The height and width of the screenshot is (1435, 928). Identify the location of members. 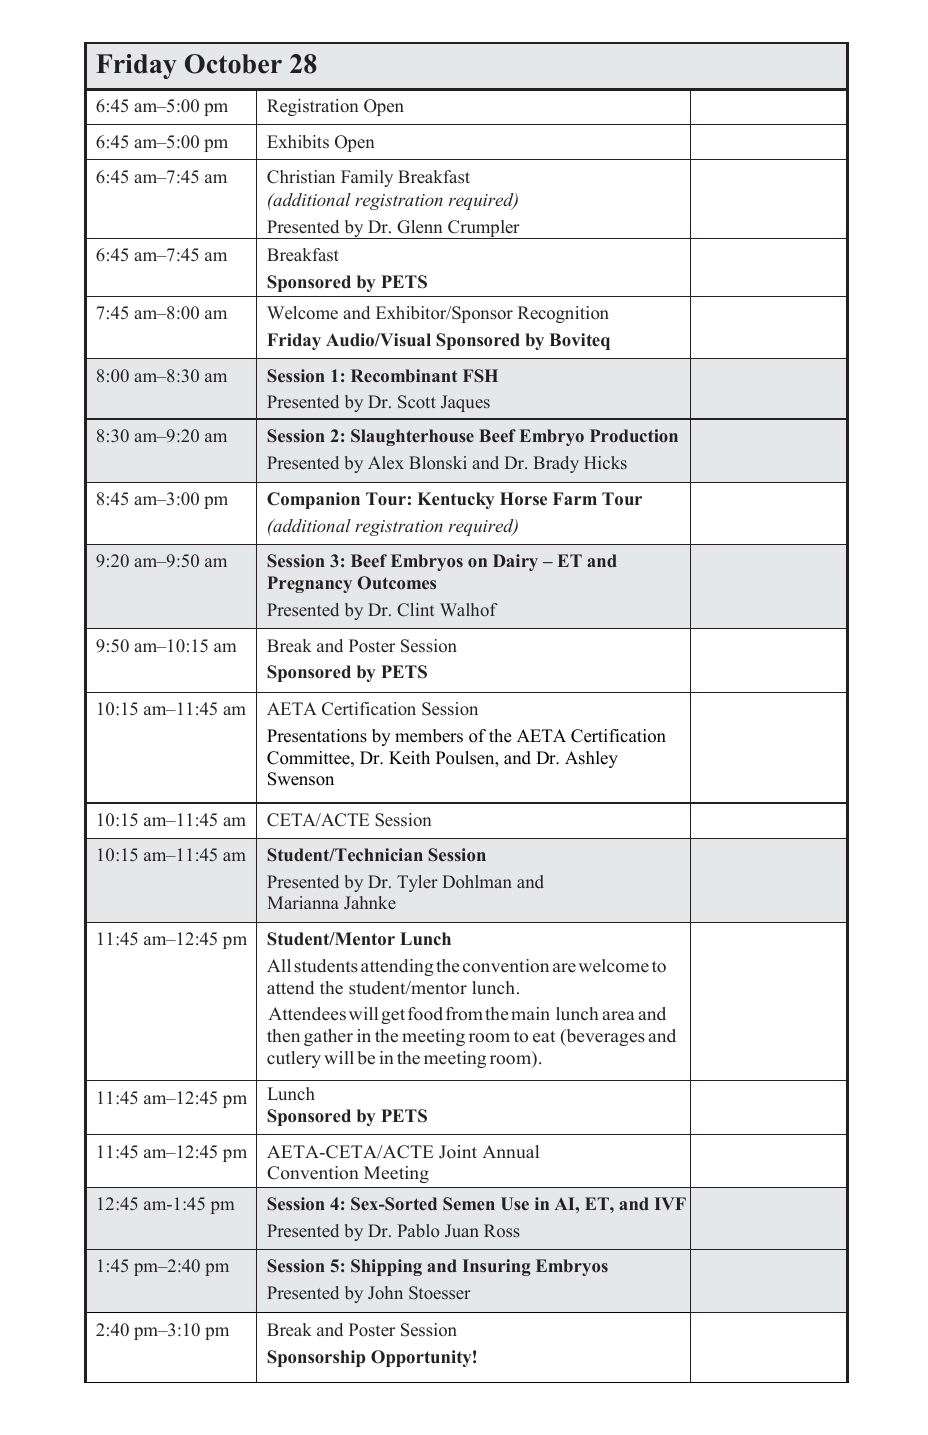
(429, 736).
